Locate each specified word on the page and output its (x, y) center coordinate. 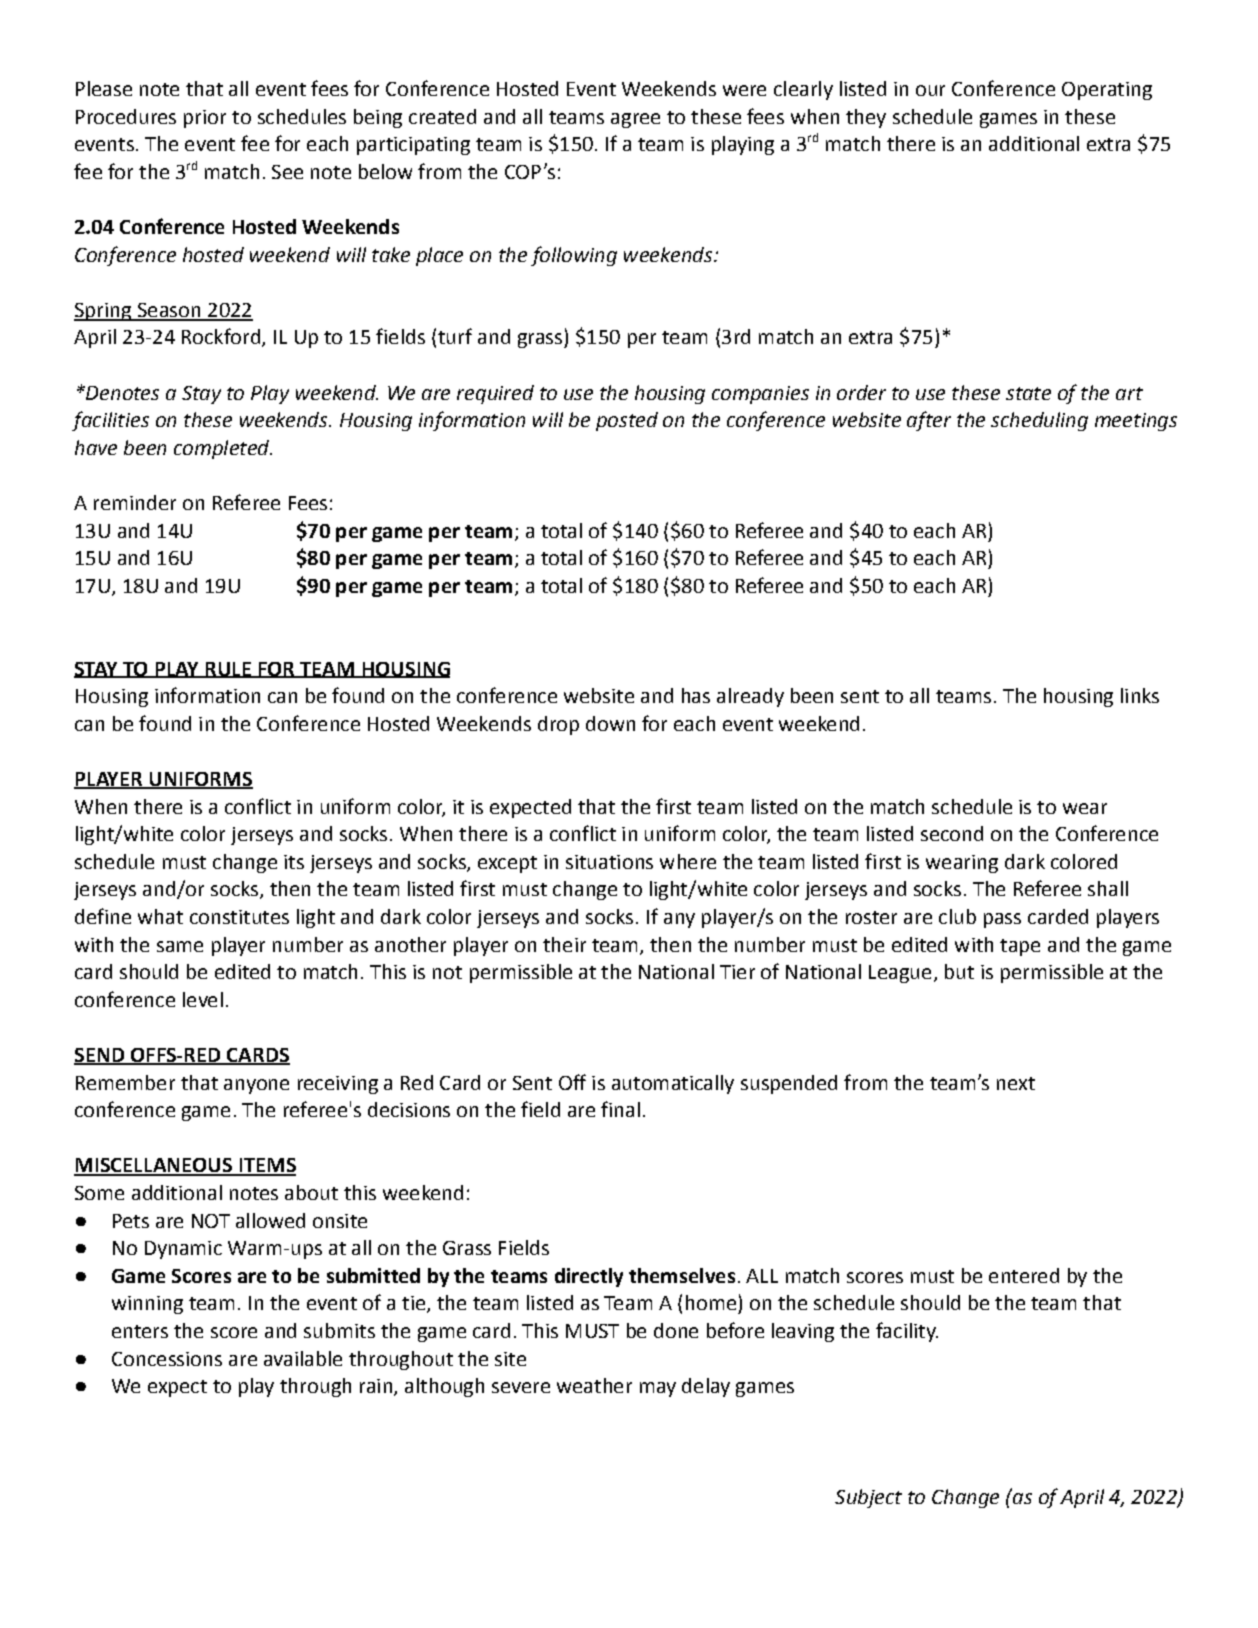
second (952, 833)
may (658, 1389)
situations (609, 862)
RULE (228, 670)
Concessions (167, 1359)
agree (635, 120)
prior (205, 119)
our (930, 90)
